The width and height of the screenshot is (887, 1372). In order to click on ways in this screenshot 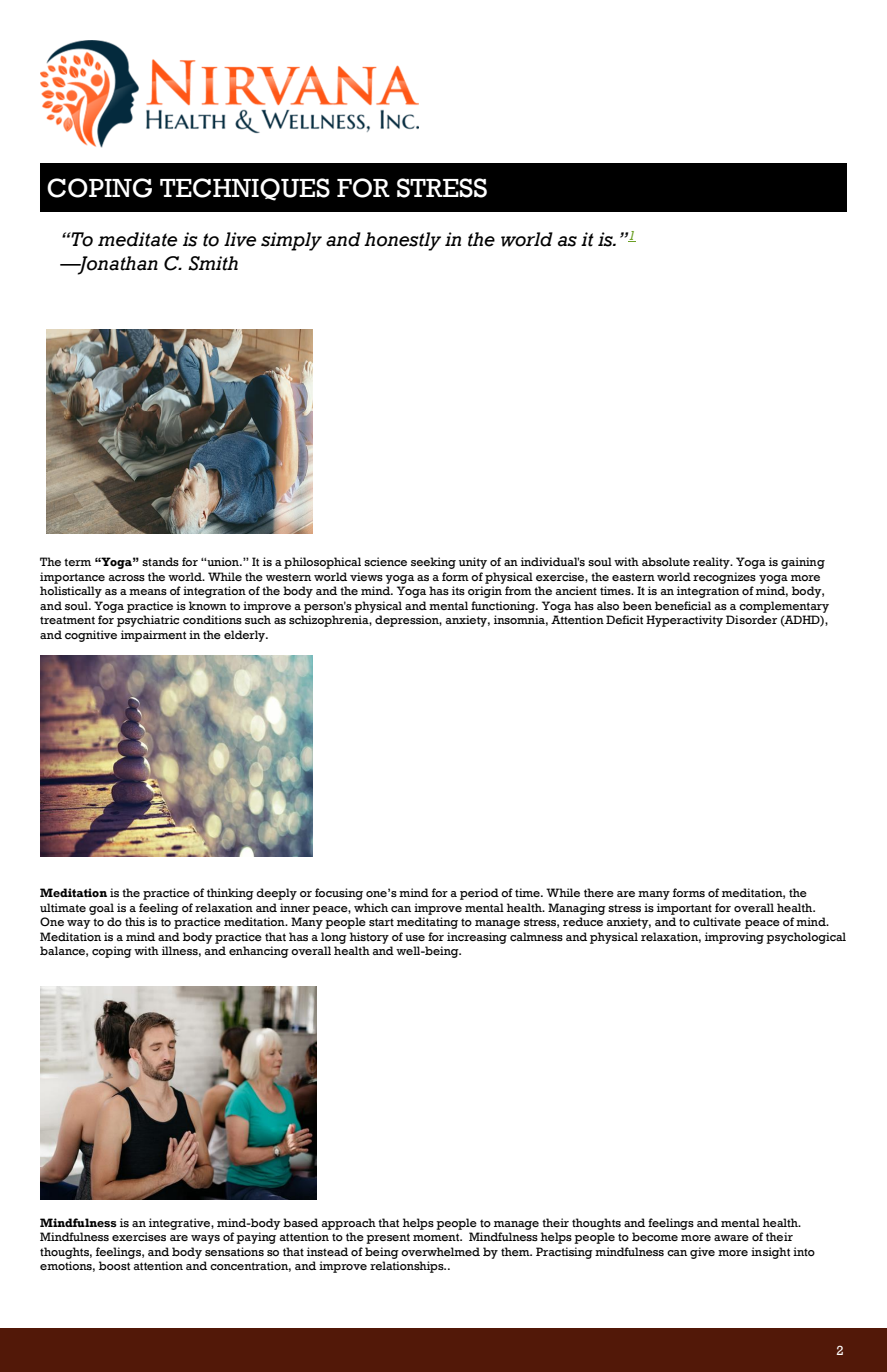, I will do `click(205, 1239)`.
